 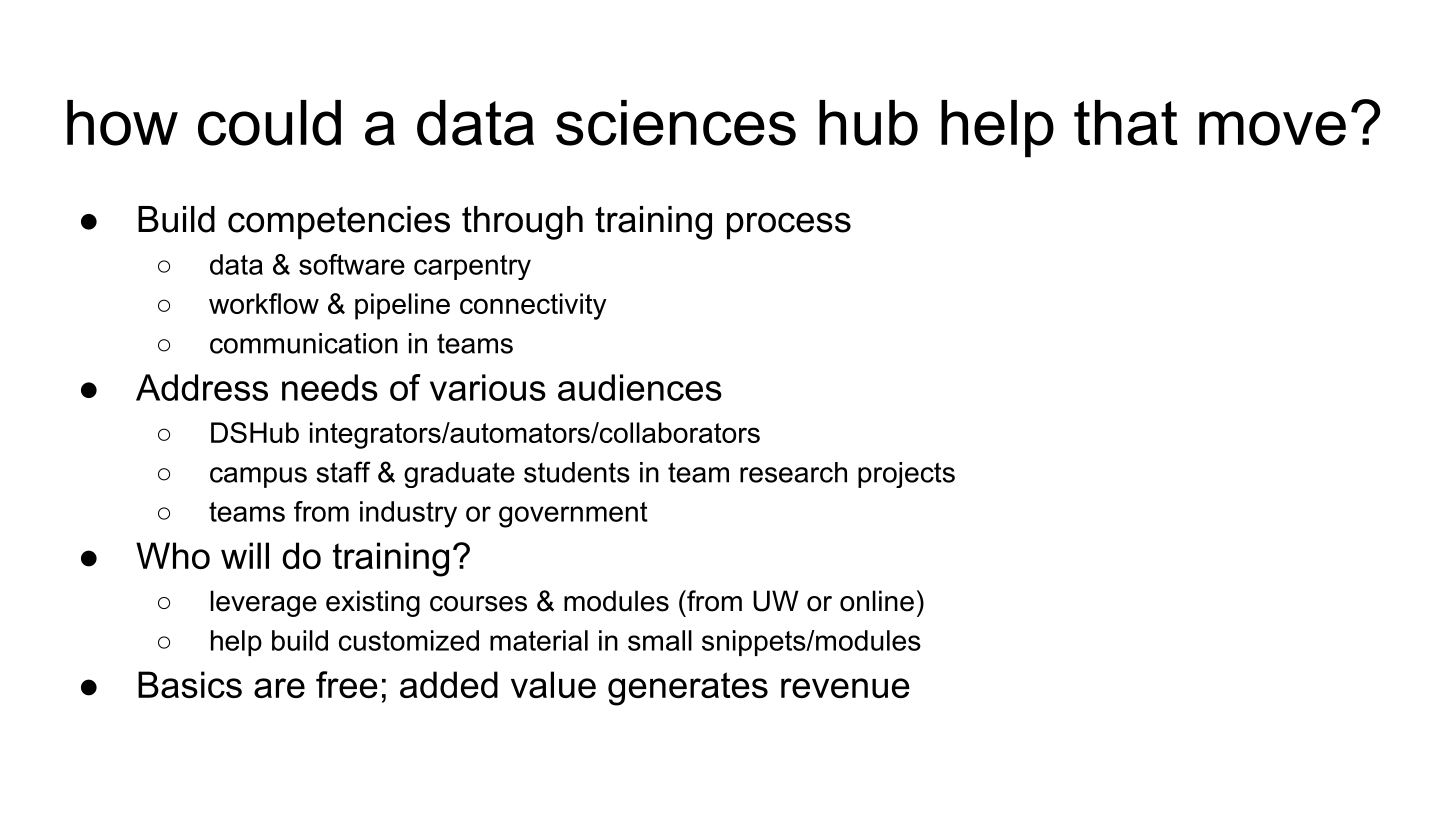 What do you see at coordinates (1126, 123) in the screenshot?
I see `that` at bounding box center [1126, 123].
